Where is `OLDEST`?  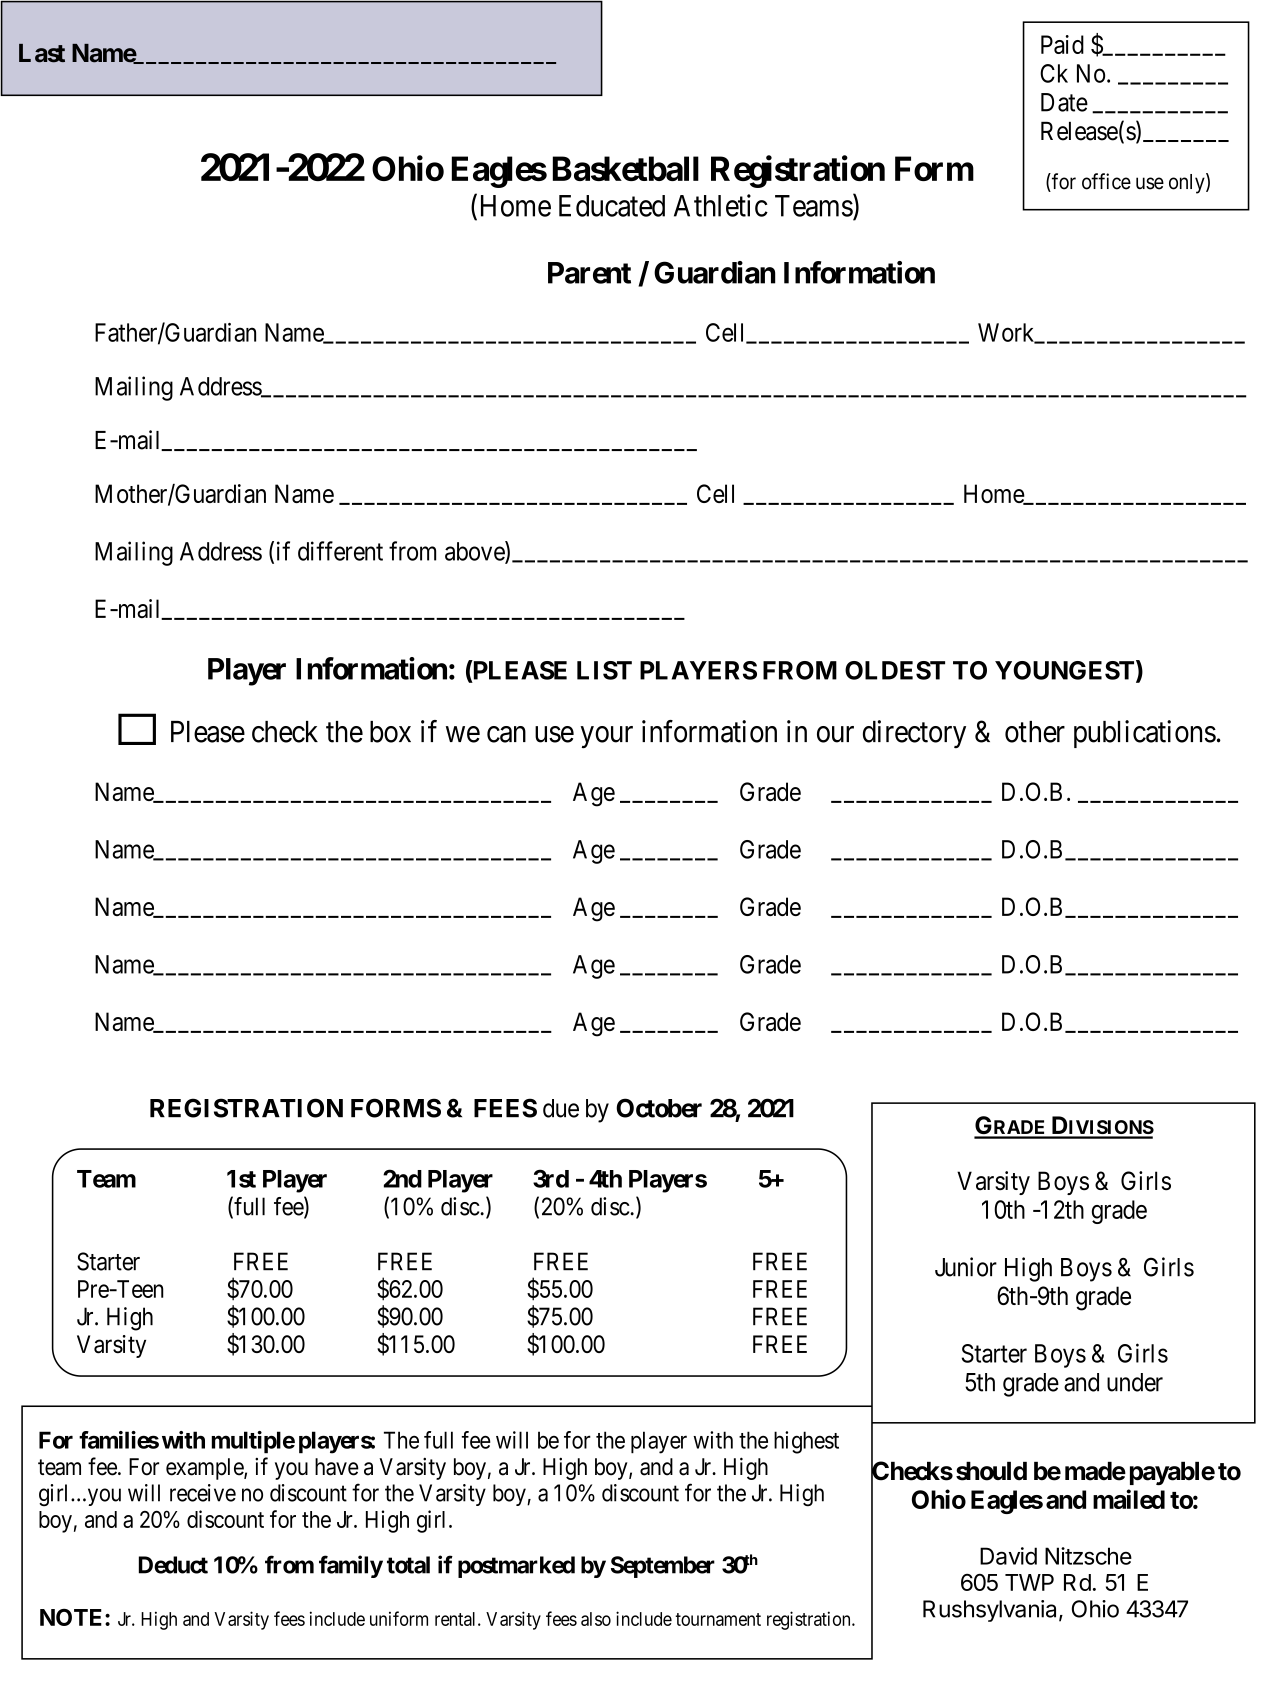 OLDEST is located at coordinates (895, 670).
